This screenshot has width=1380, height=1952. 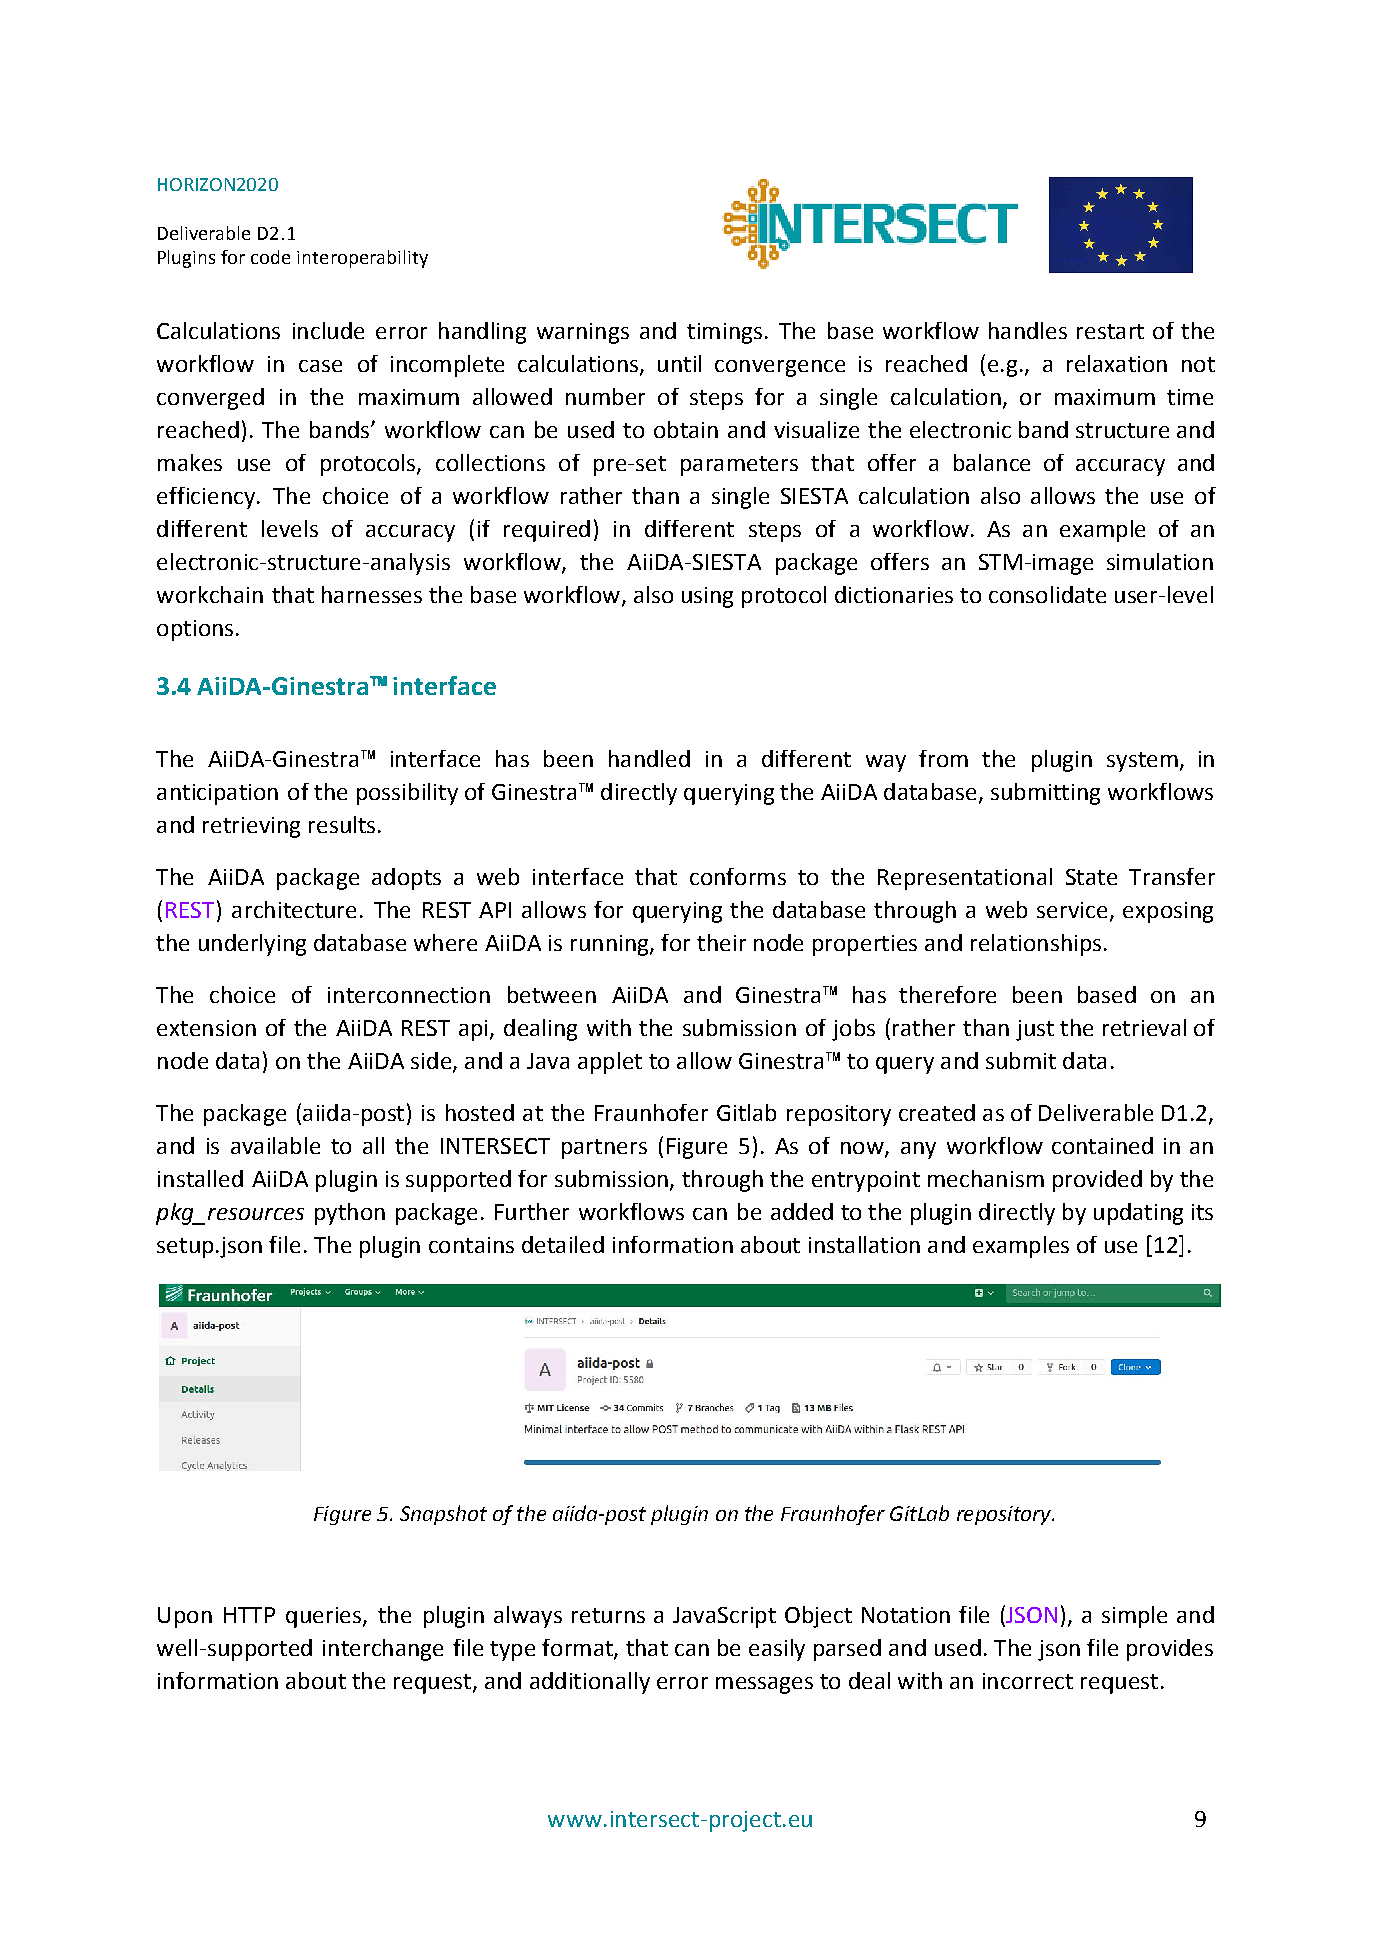 What do you see at coordinates (777, 1650) in the screenshot?
I see `easily` at bounding box center [777, 1650].
